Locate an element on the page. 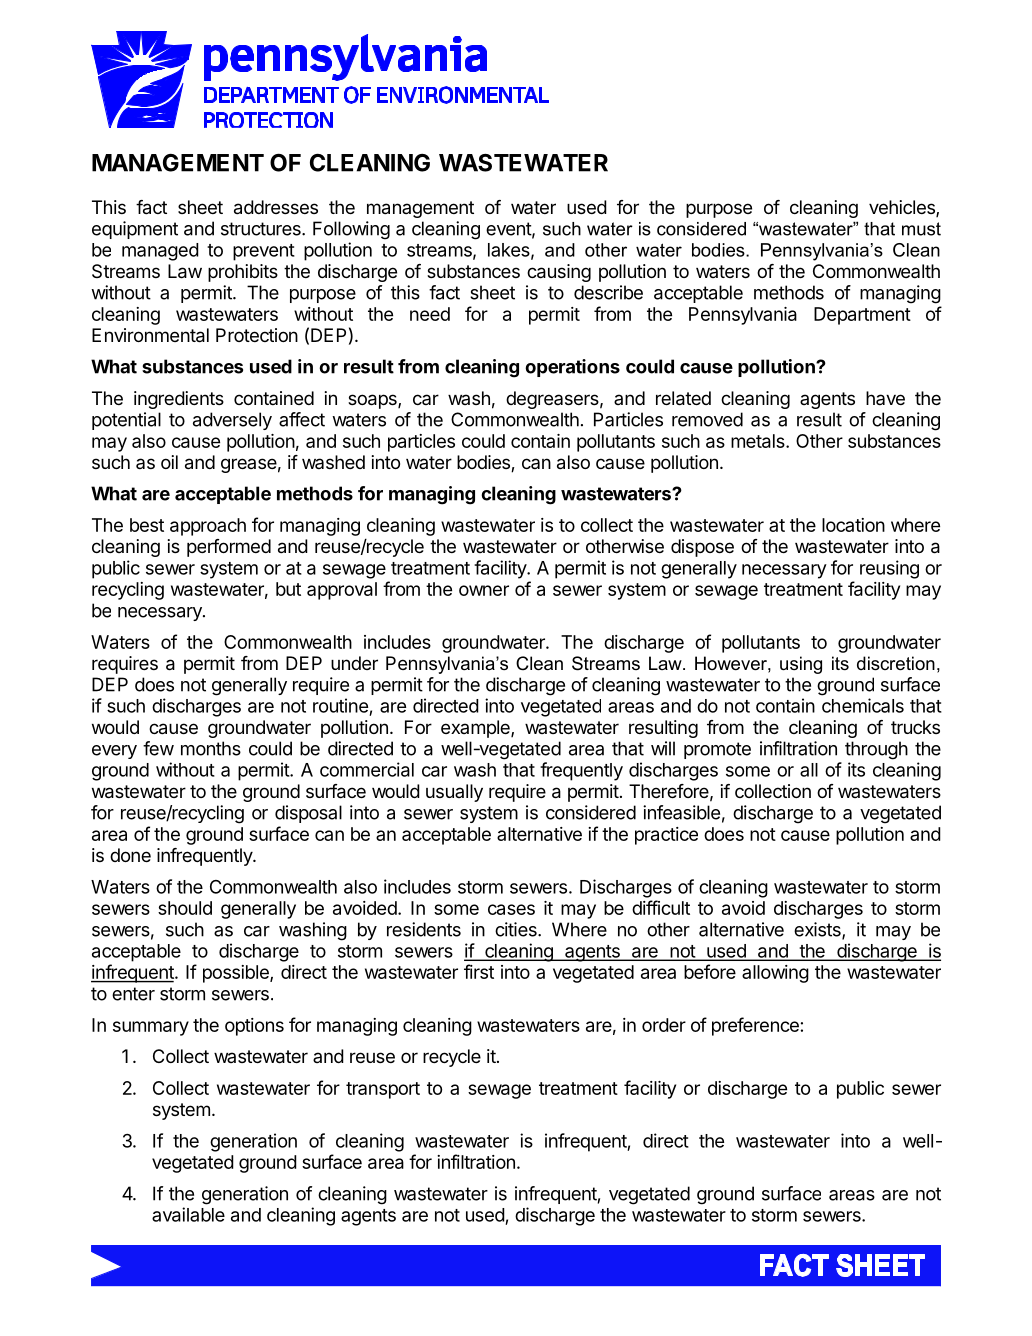 The image size is (1032, 1336). available is located at coordinates (188, 1214).
